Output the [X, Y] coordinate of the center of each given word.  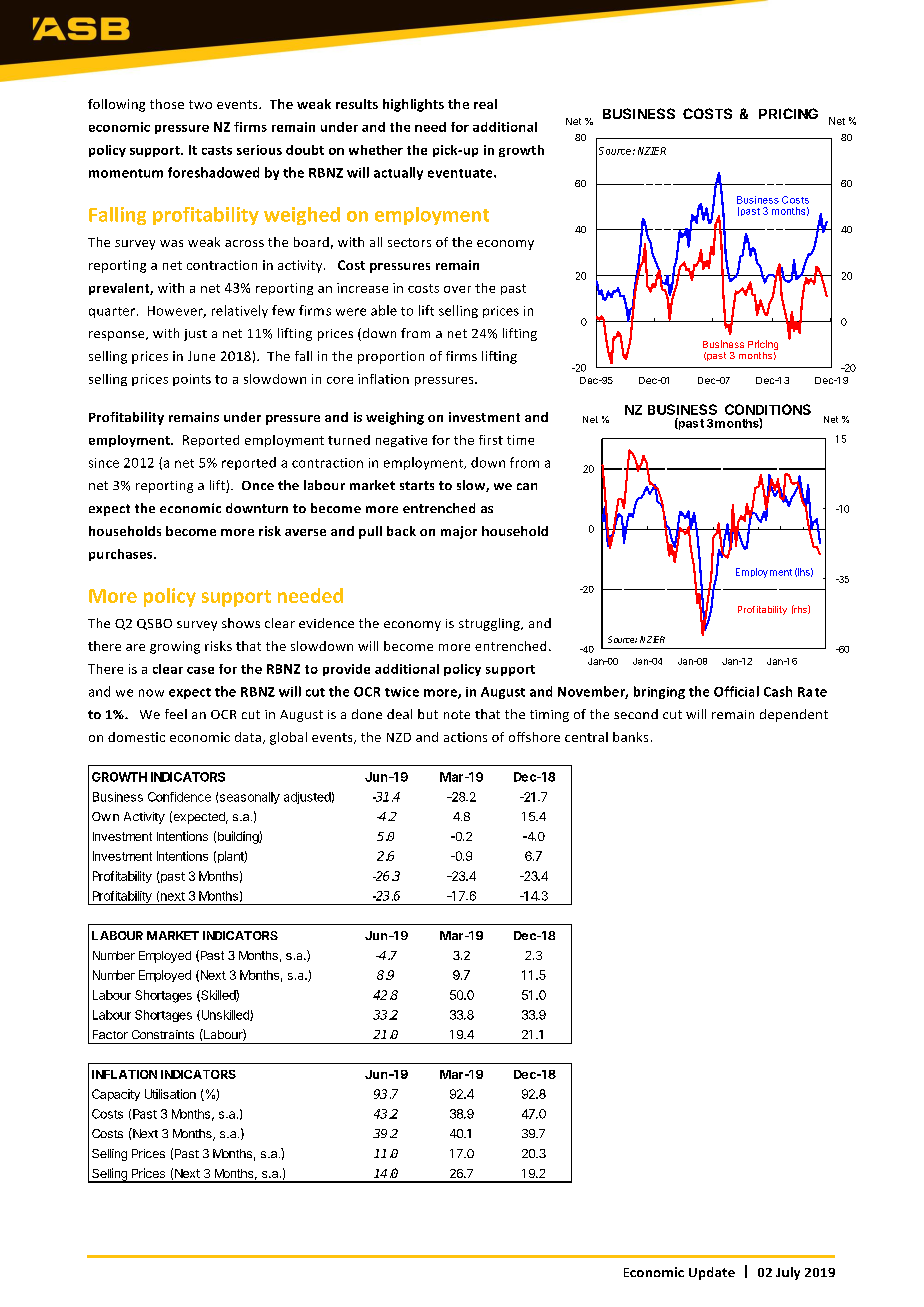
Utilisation [170, 1094]
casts [217, 150]
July [788, 1273]
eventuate [461, 173]
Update [712, 1273]
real [485, 104]
